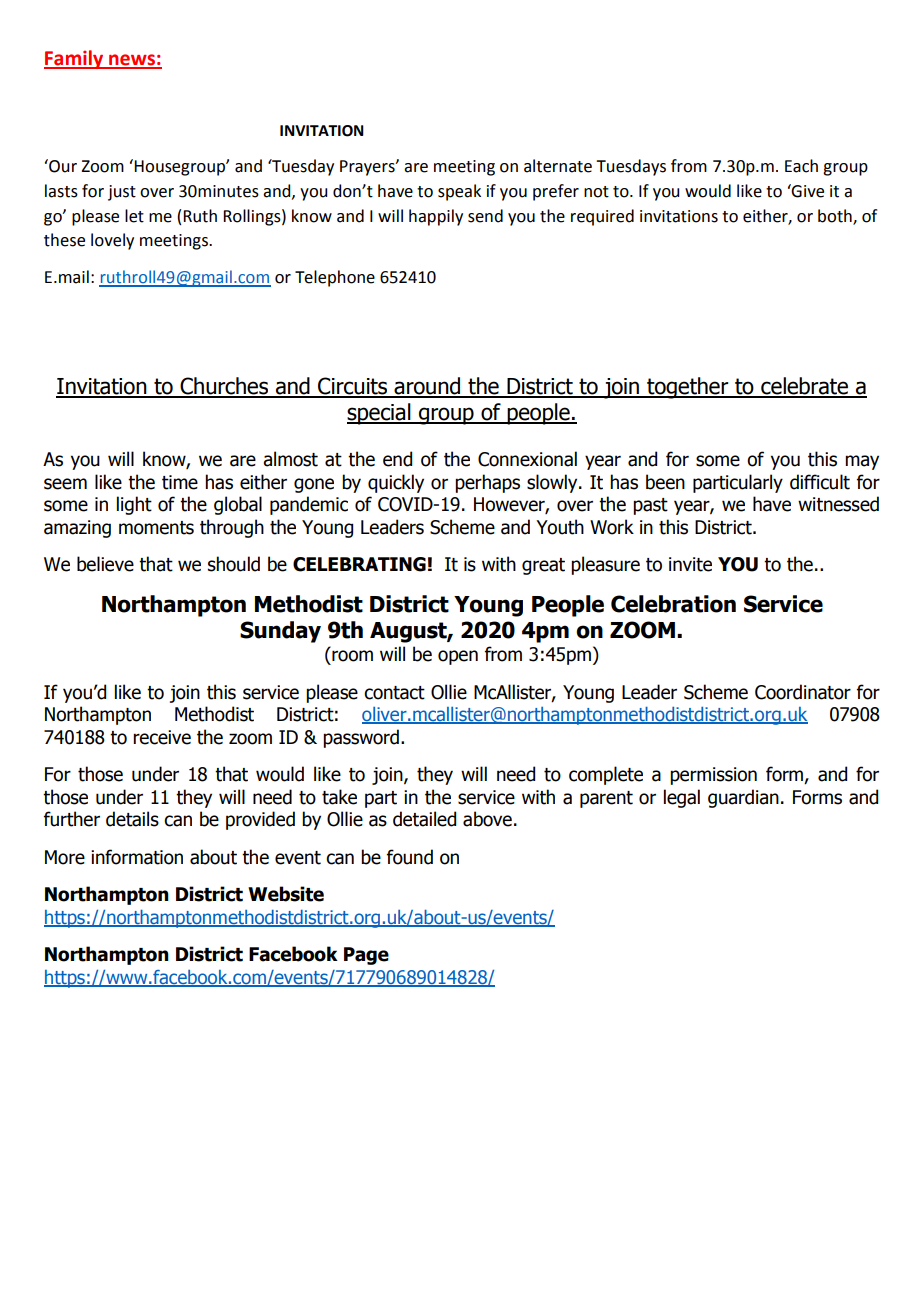 This page has width=924, height=1308. What do you see at coordinates (75, 59) in the page?
I see `Family` at bounding box center [75, 59].
